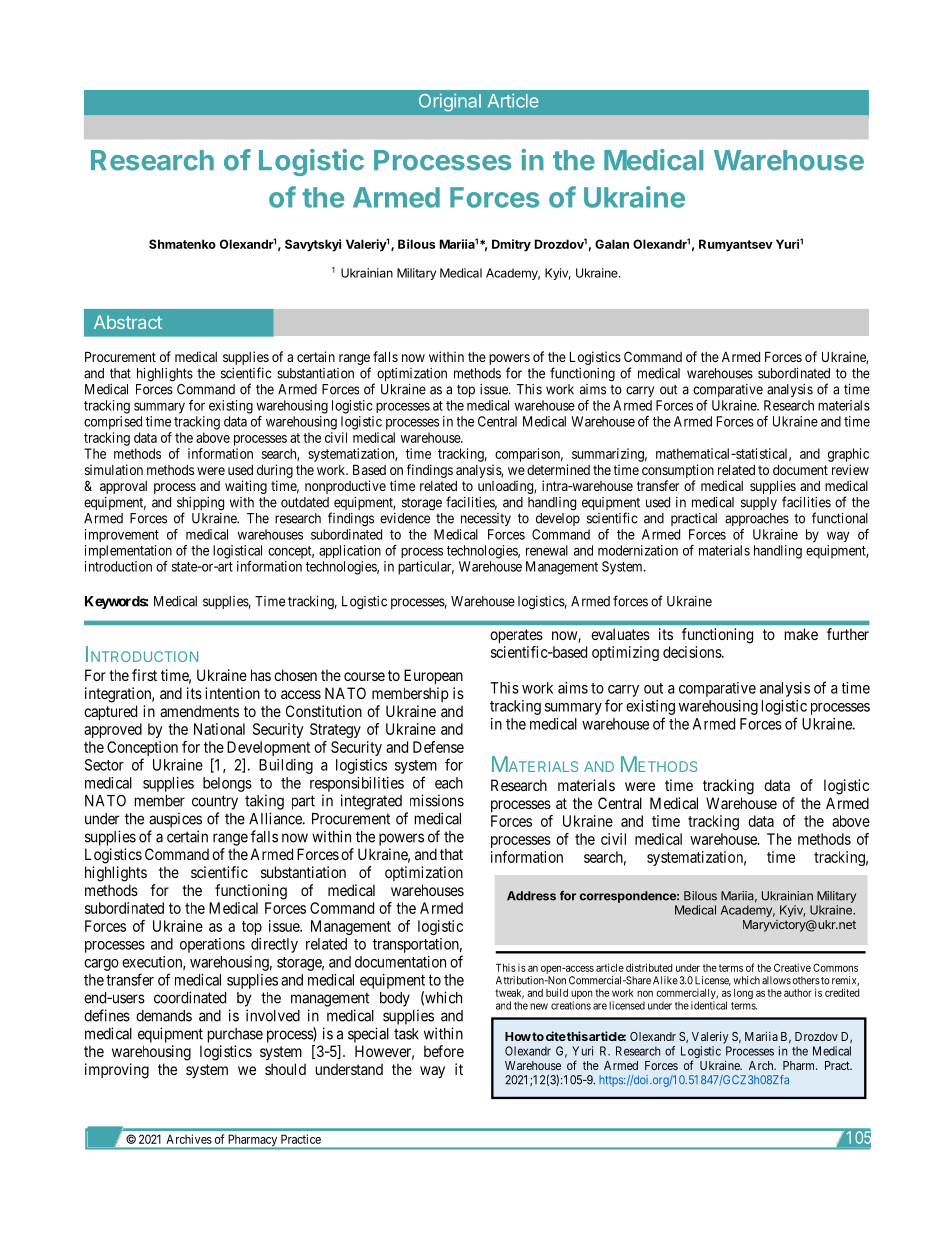 The image size is (952, 1233). I want to click on implementation, so click(128, 552).
